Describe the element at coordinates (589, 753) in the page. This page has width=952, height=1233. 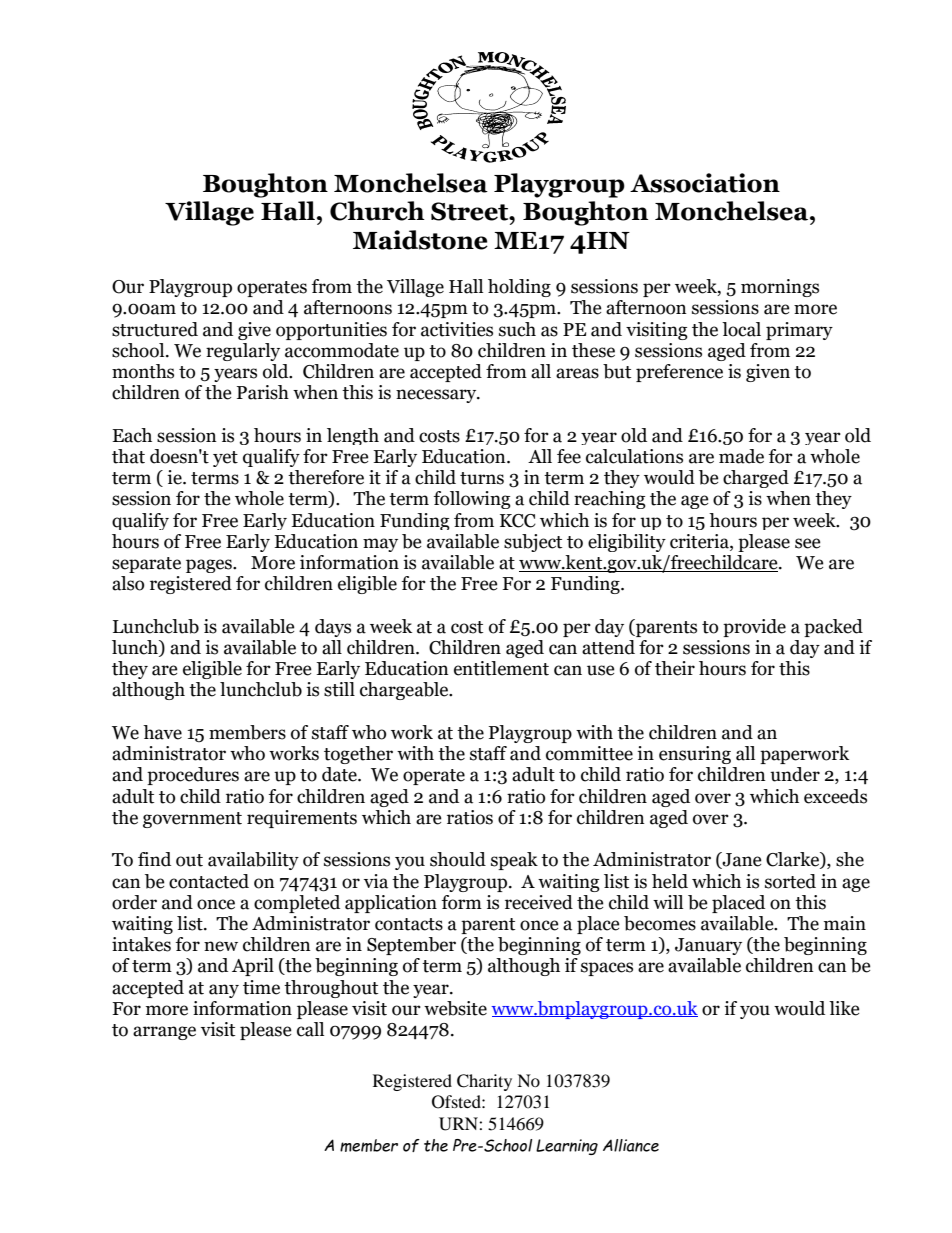
I see `committee` at that location.
